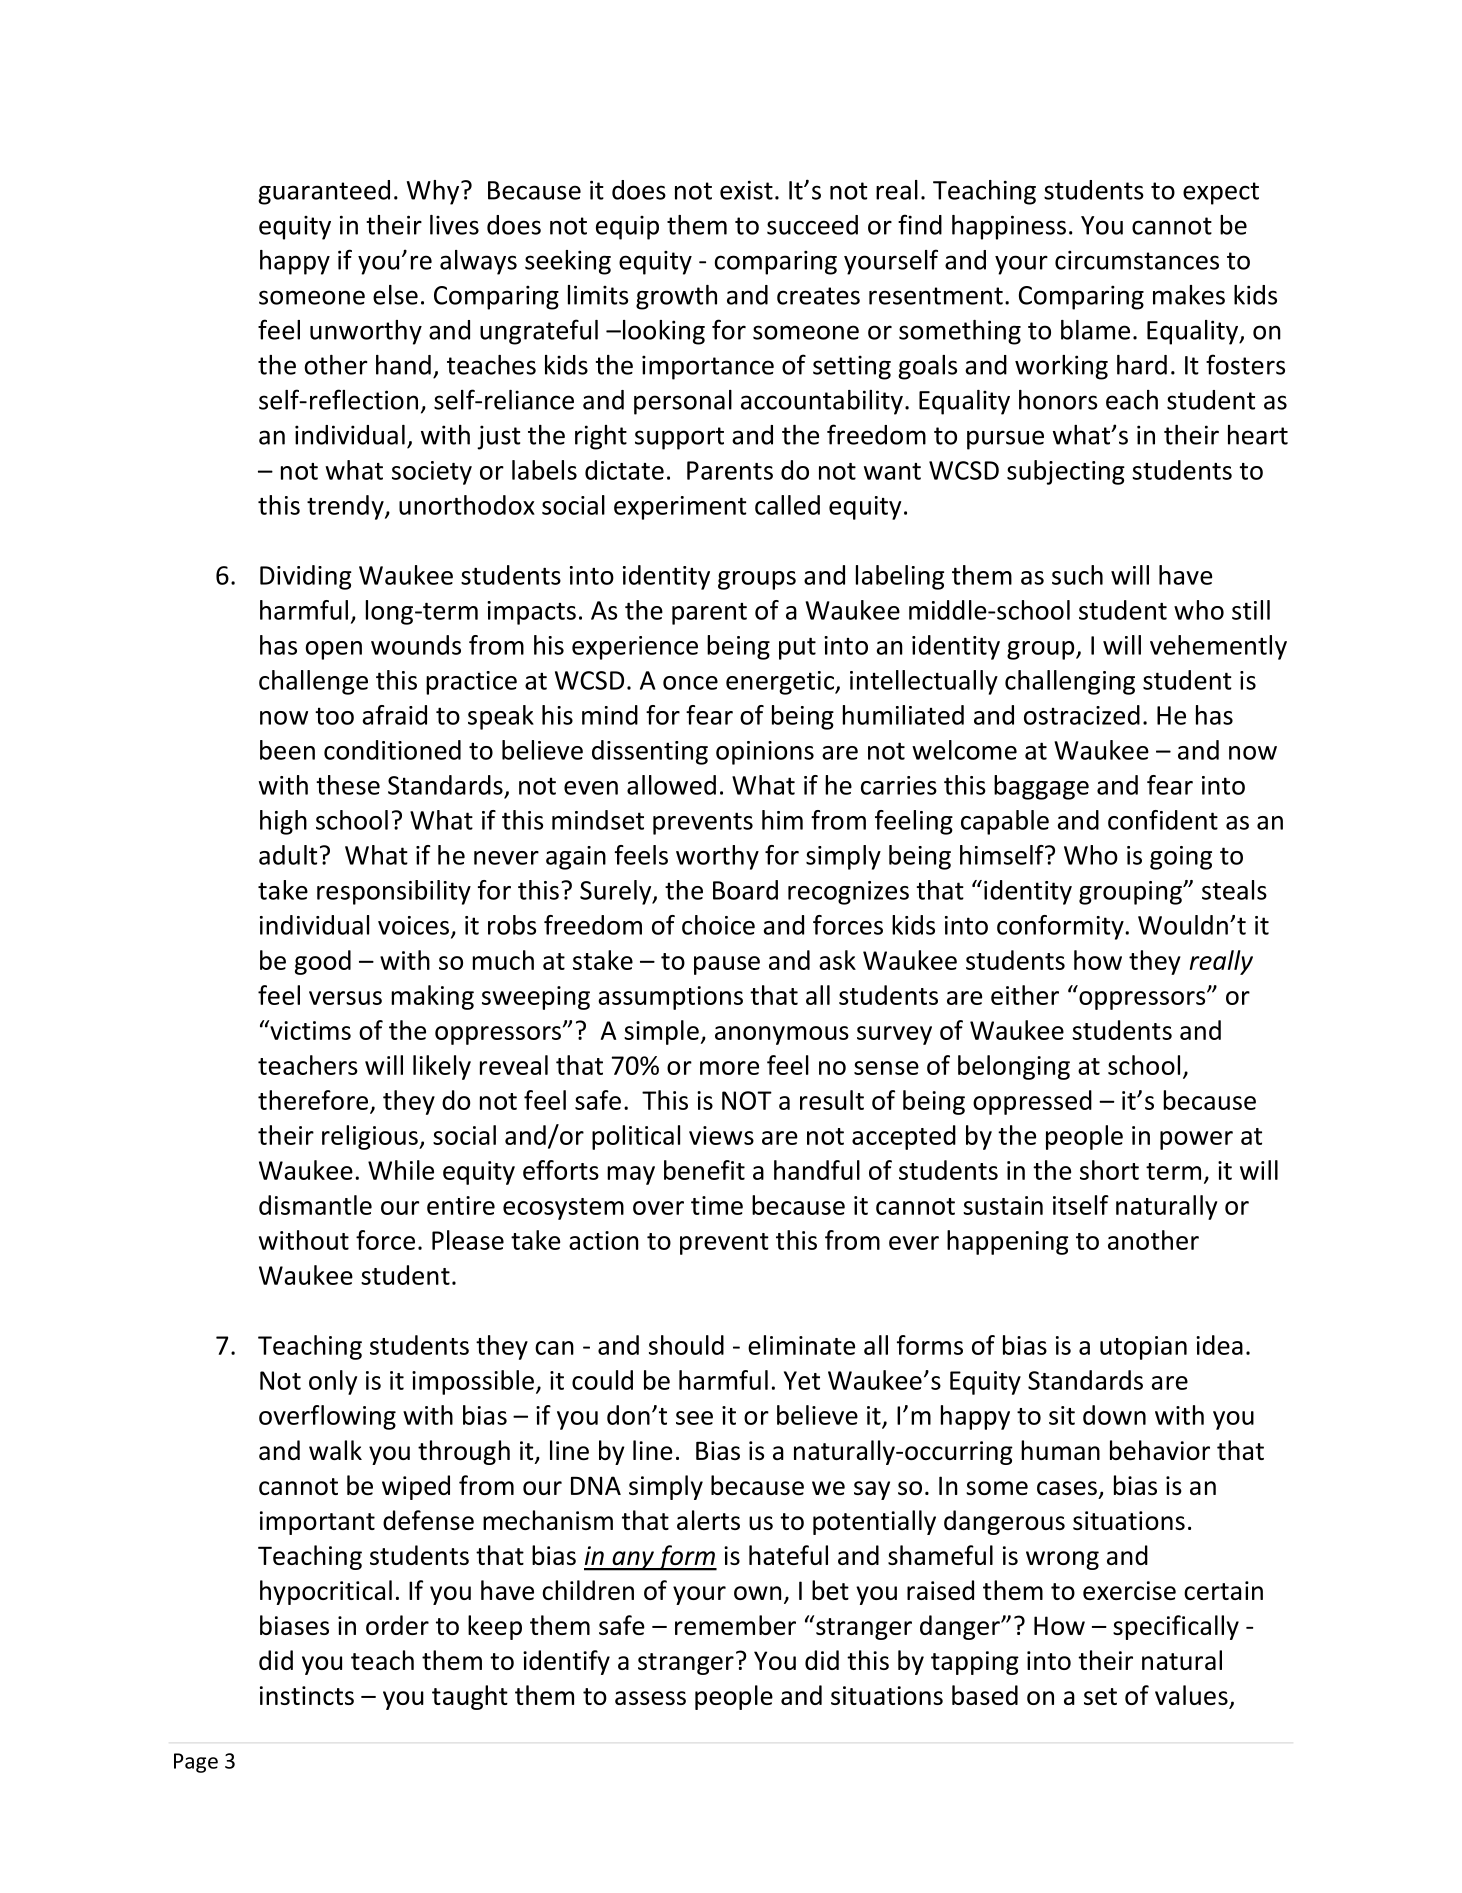 The width and height of the screenshot is (1462, 1893). What do you see at coordinates (717, 1205) in the screenshot?
I see `time` at bounding box center [717, 1205].
